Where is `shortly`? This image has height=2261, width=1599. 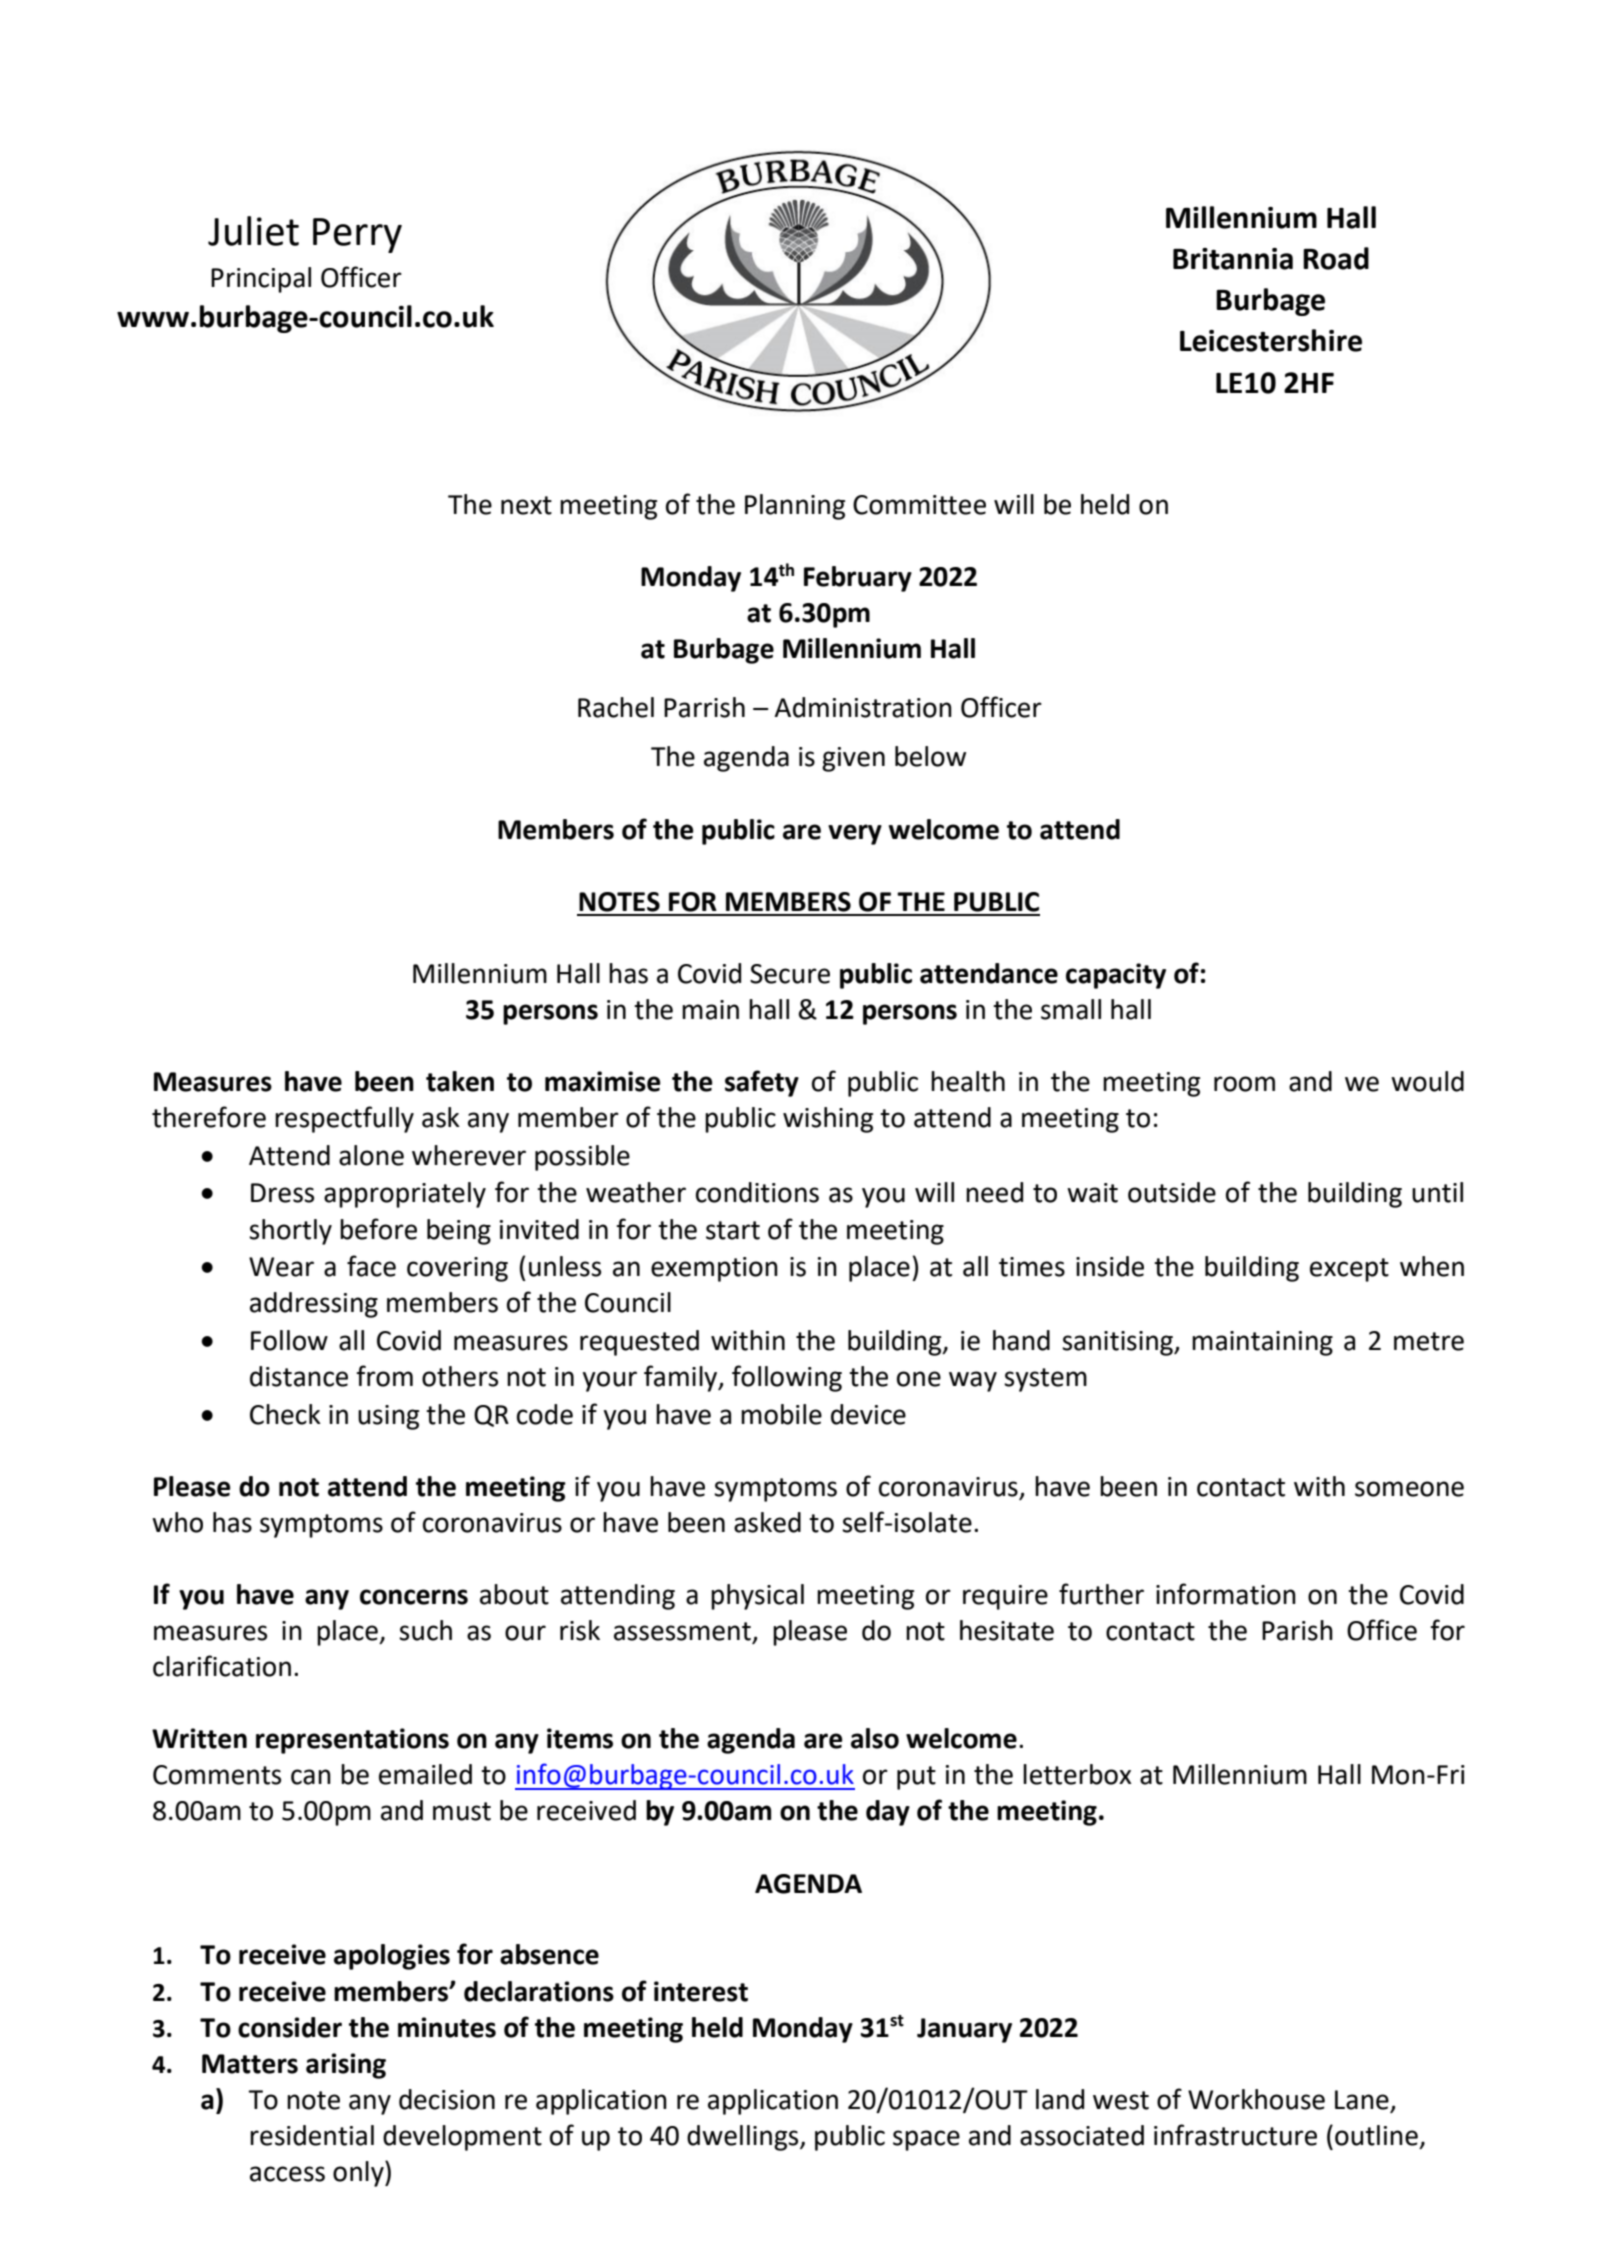
shortly is located at coordinates (290, 1232).
